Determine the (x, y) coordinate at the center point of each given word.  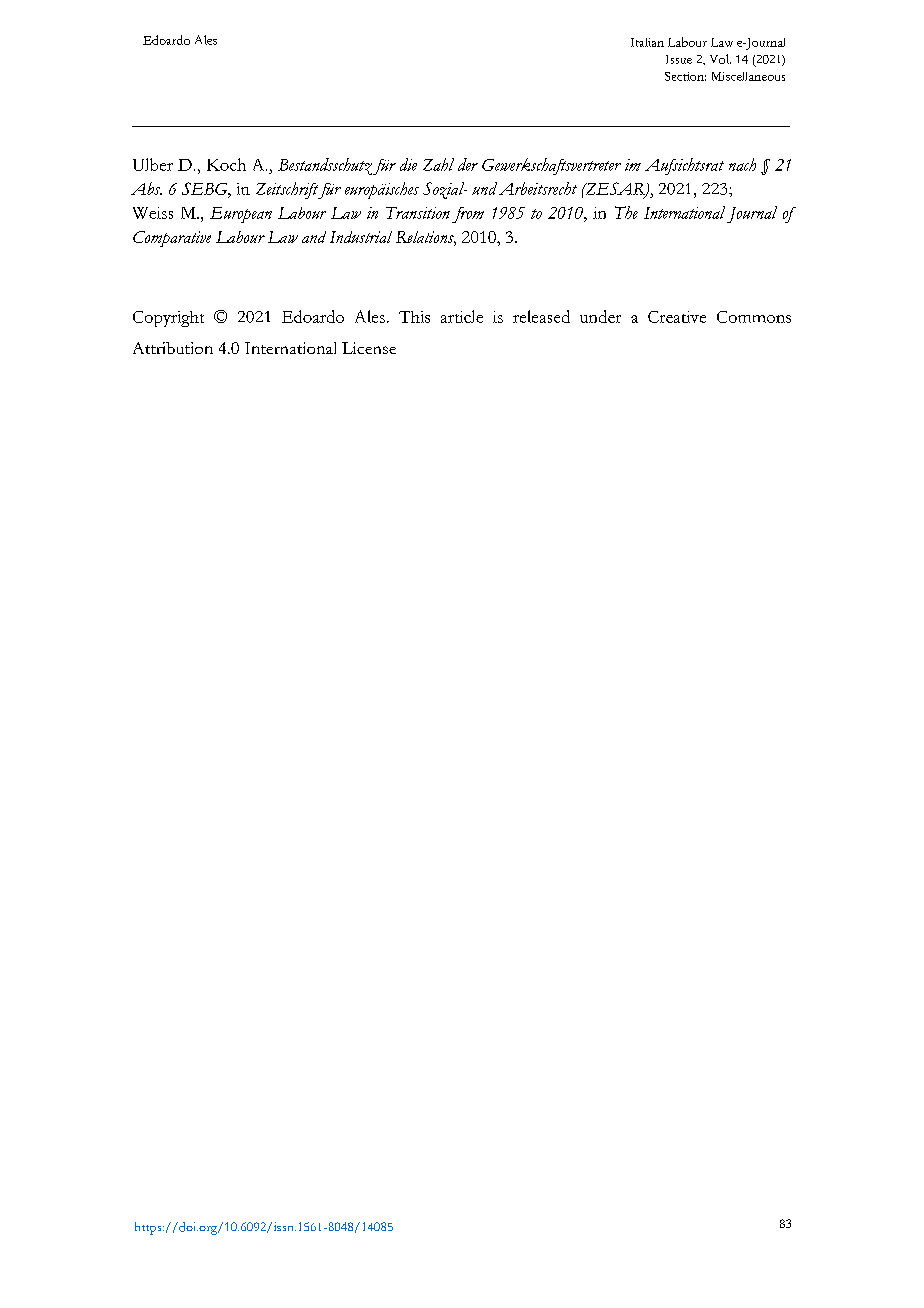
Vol (720, 59)
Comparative (172, 239)
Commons (754, 317)
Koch (226, 164)
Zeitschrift (288, 190)
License (369, 348)
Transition (418, 213)
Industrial (361, 237)
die (408, 164)
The (626, 212)
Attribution (173, 348)
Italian (647, 42)
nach (742, 164)
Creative (677, 317)
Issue (679, 59)
